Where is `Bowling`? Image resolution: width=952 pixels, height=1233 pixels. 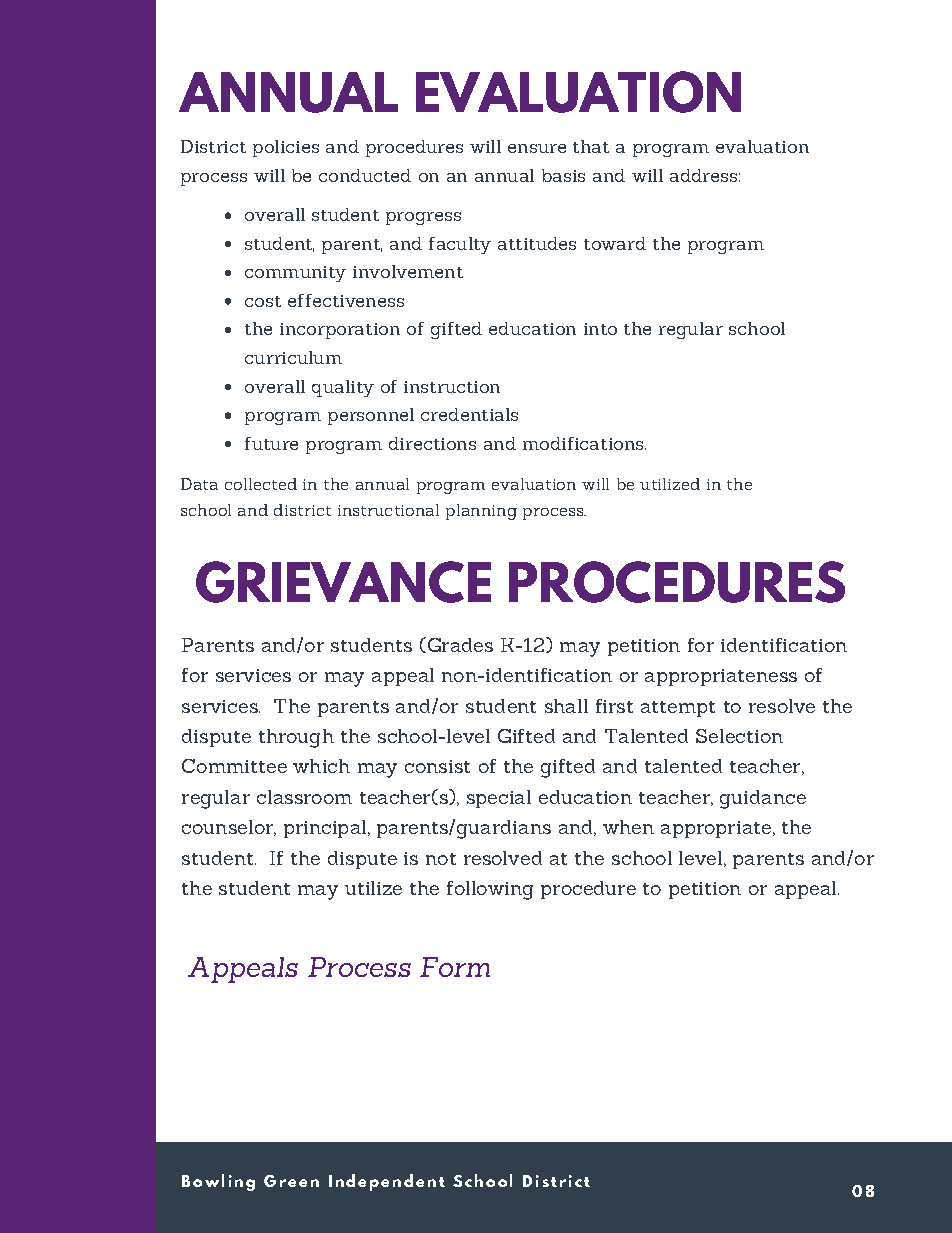
Bowling is located at coordinates (218, 1182).
